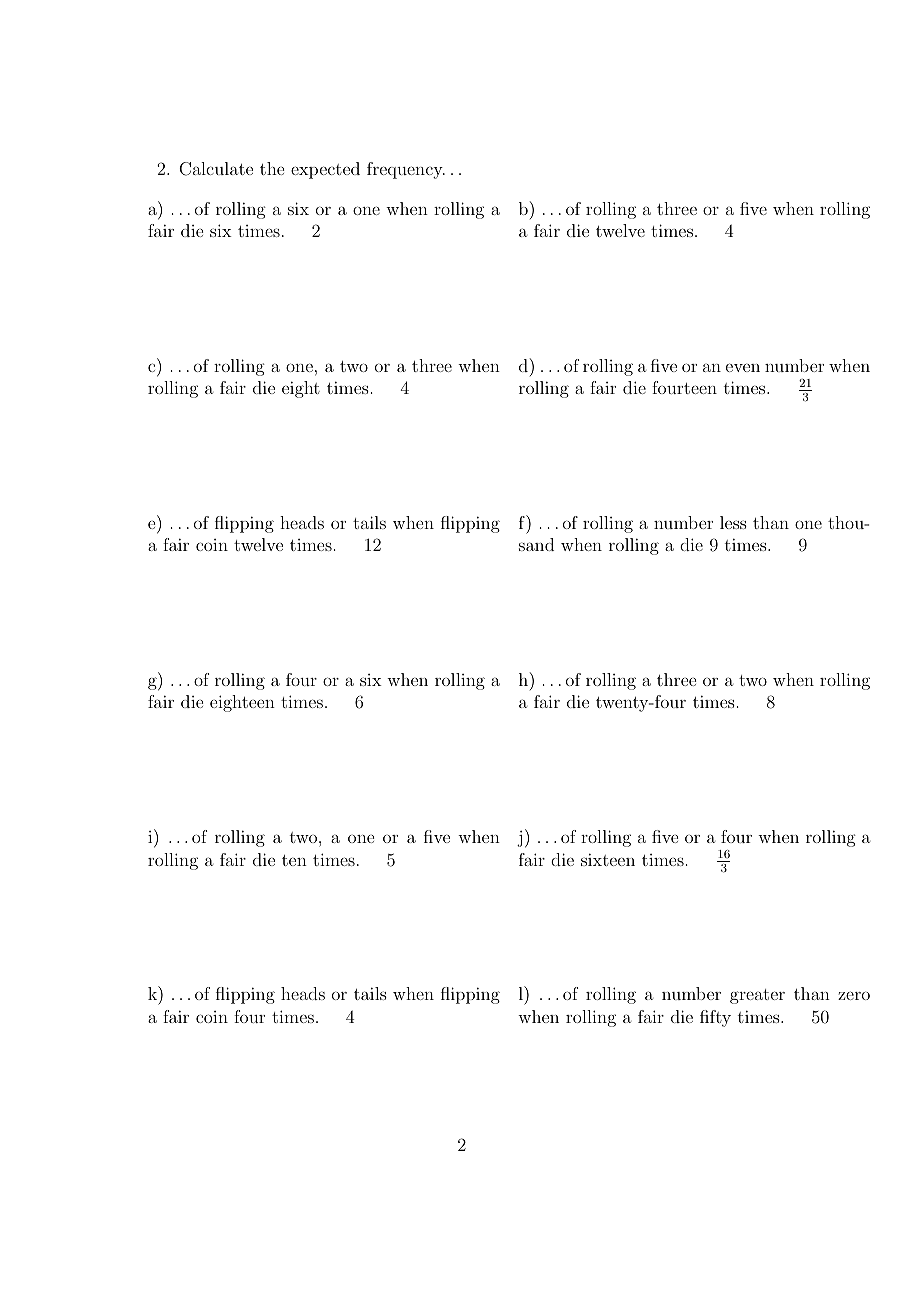  What do you see at coordinates (757, 996) in the screenshot?
I see `greater` at bounding box center [757, 996].
